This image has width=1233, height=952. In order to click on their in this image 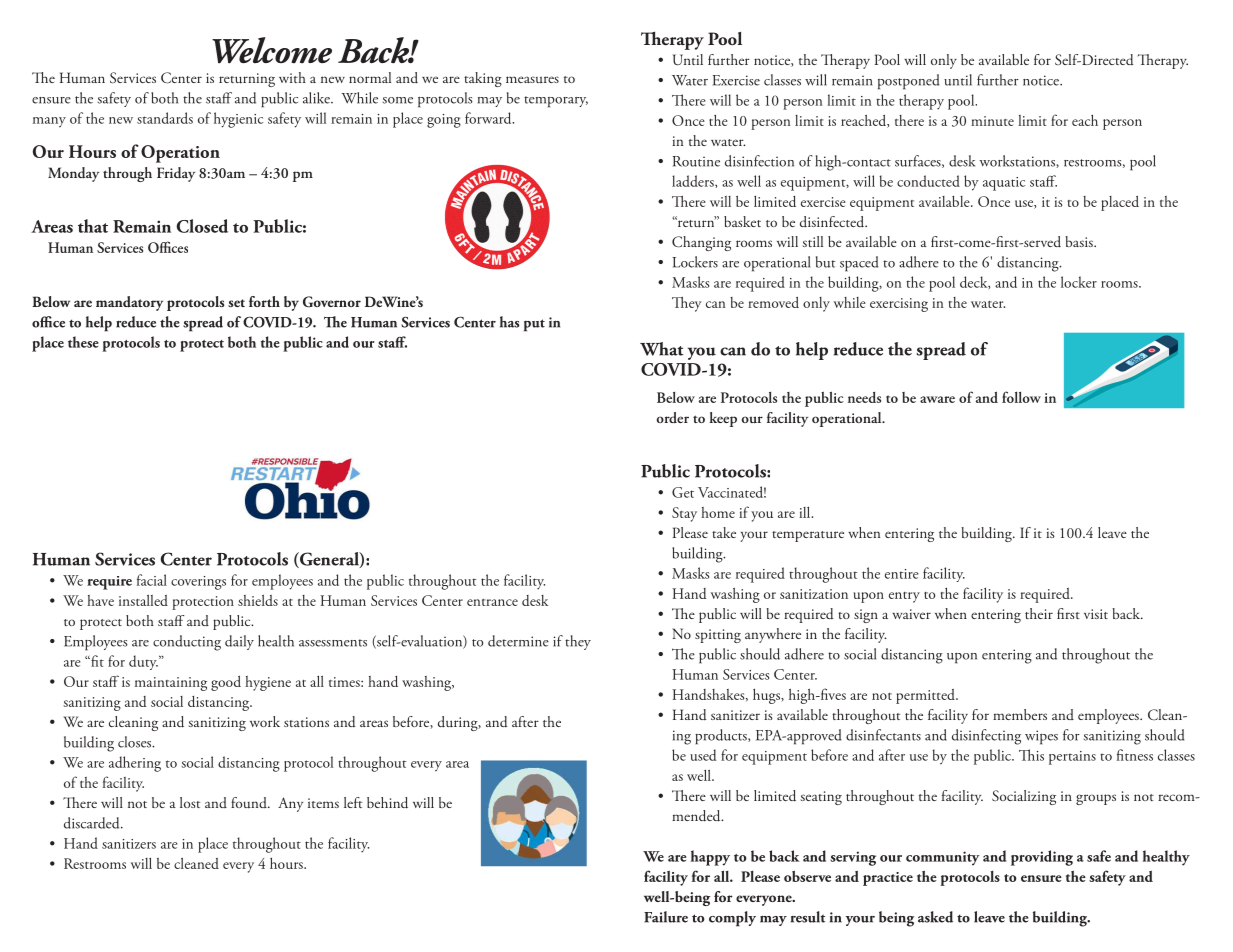, I will do `click(1039, 613)`.
